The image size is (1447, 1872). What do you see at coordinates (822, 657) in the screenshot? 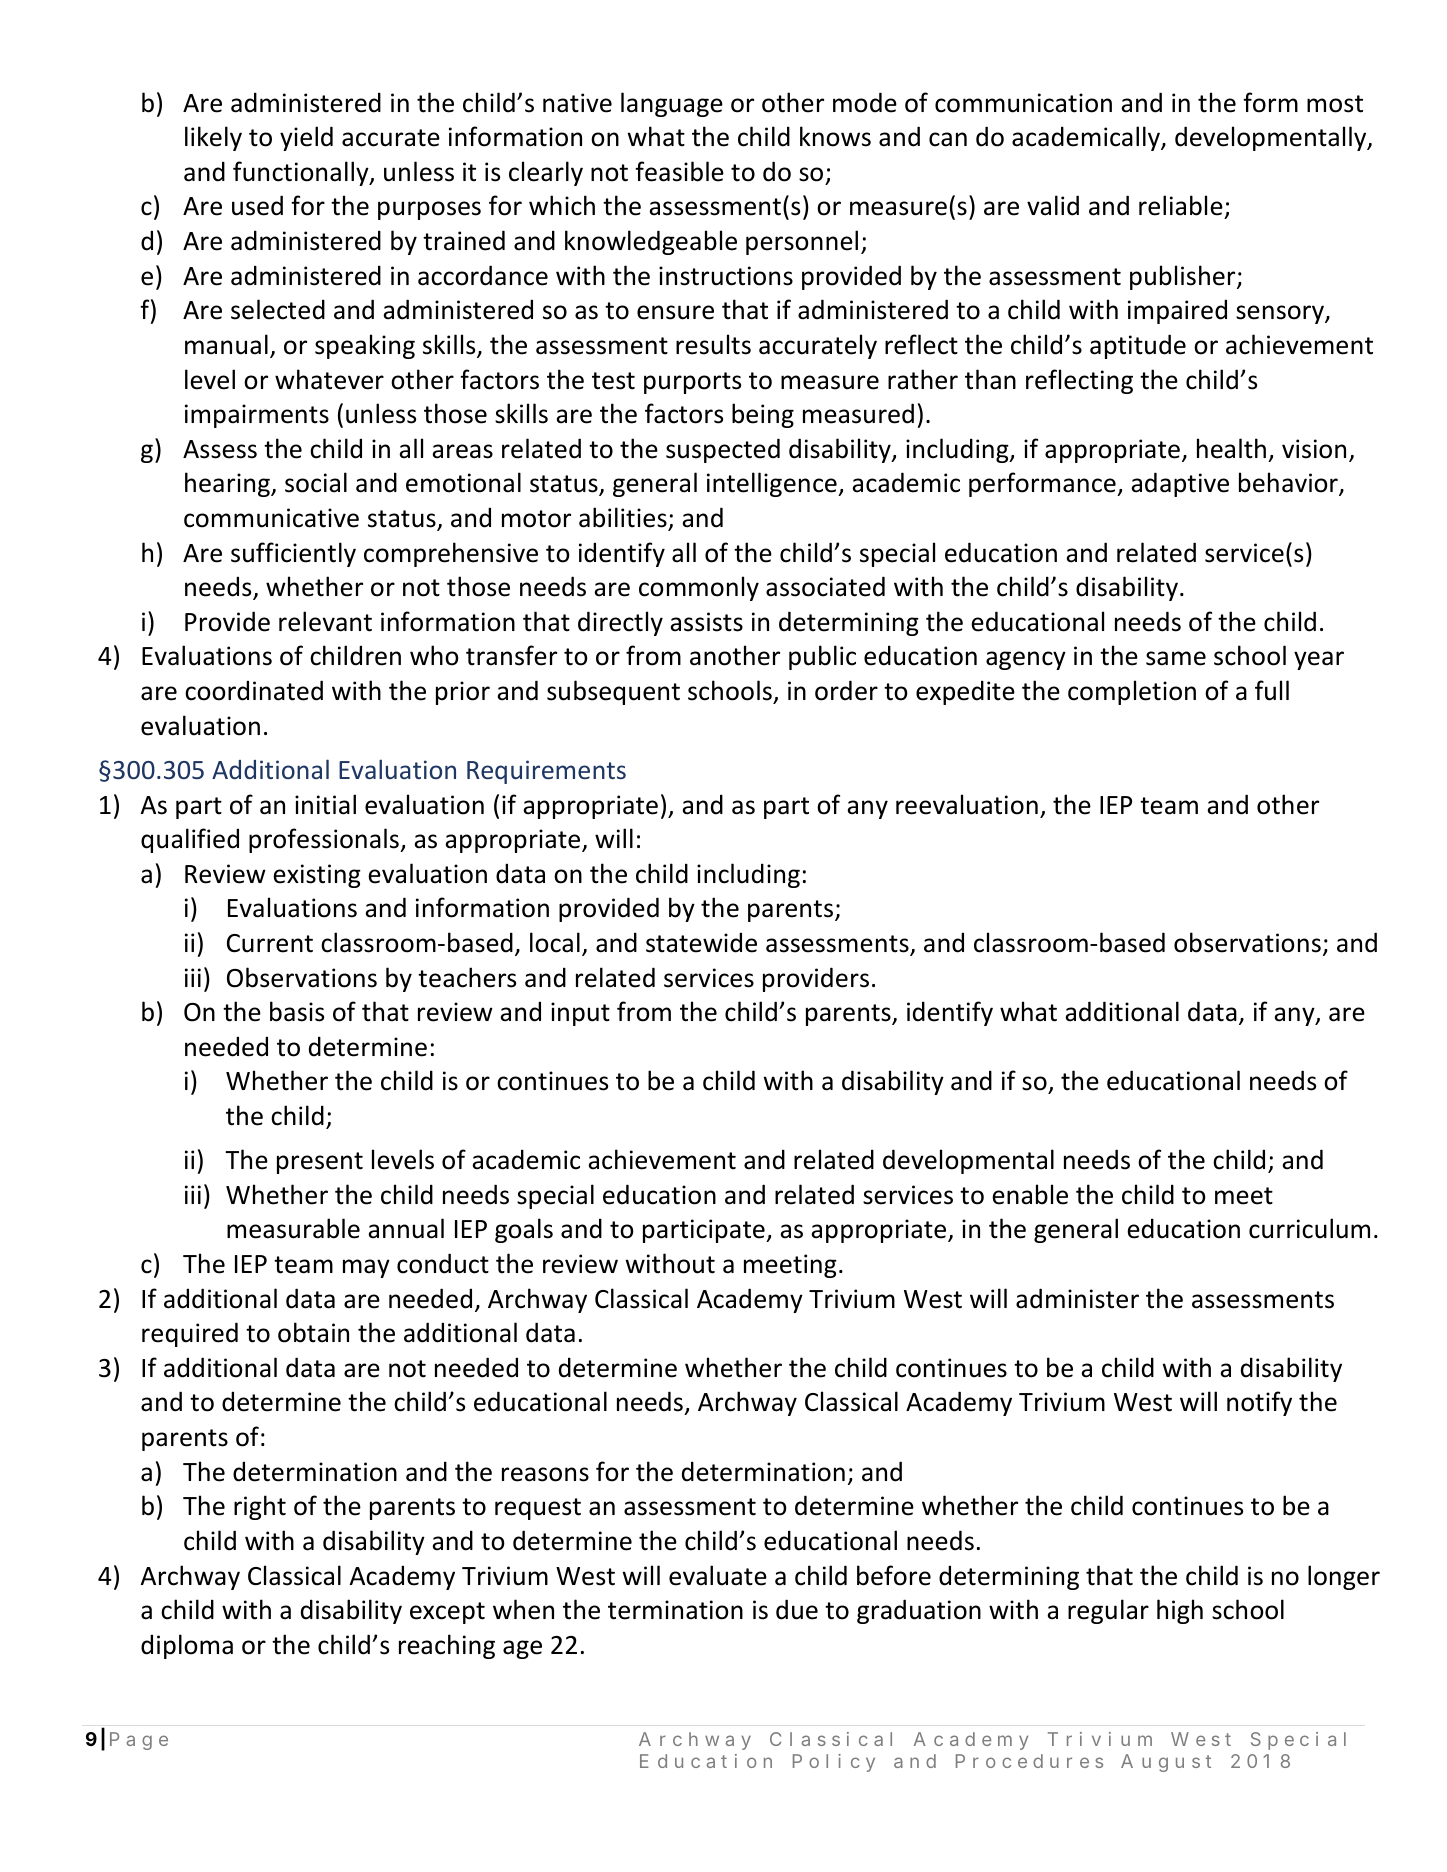
I see `public` at bounding box center [822, 657].
